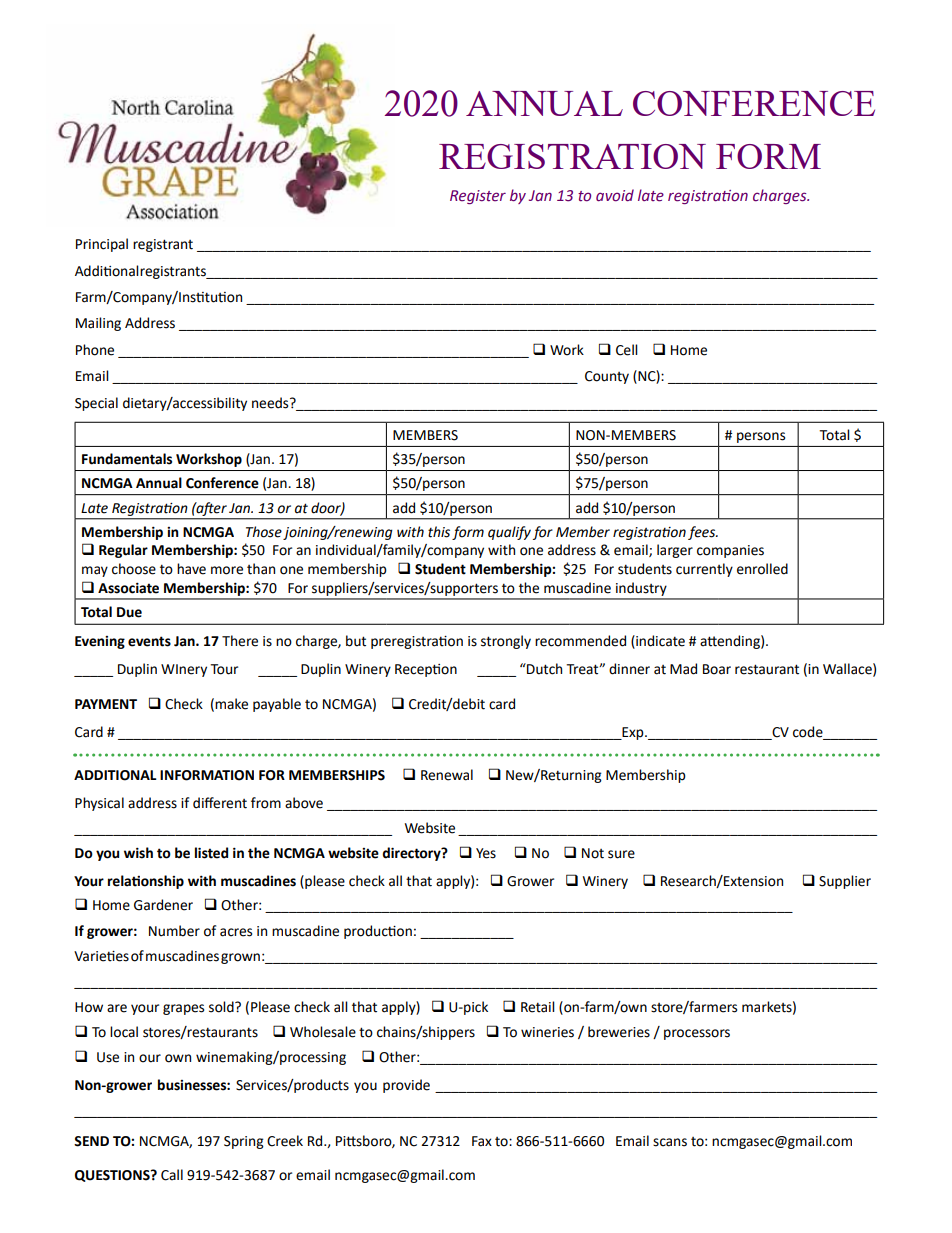 This image has width=952, height=1233. What do you see at coordinates (102, 245) in the image?
I see `Principal` at bounding box center [102, 245].
